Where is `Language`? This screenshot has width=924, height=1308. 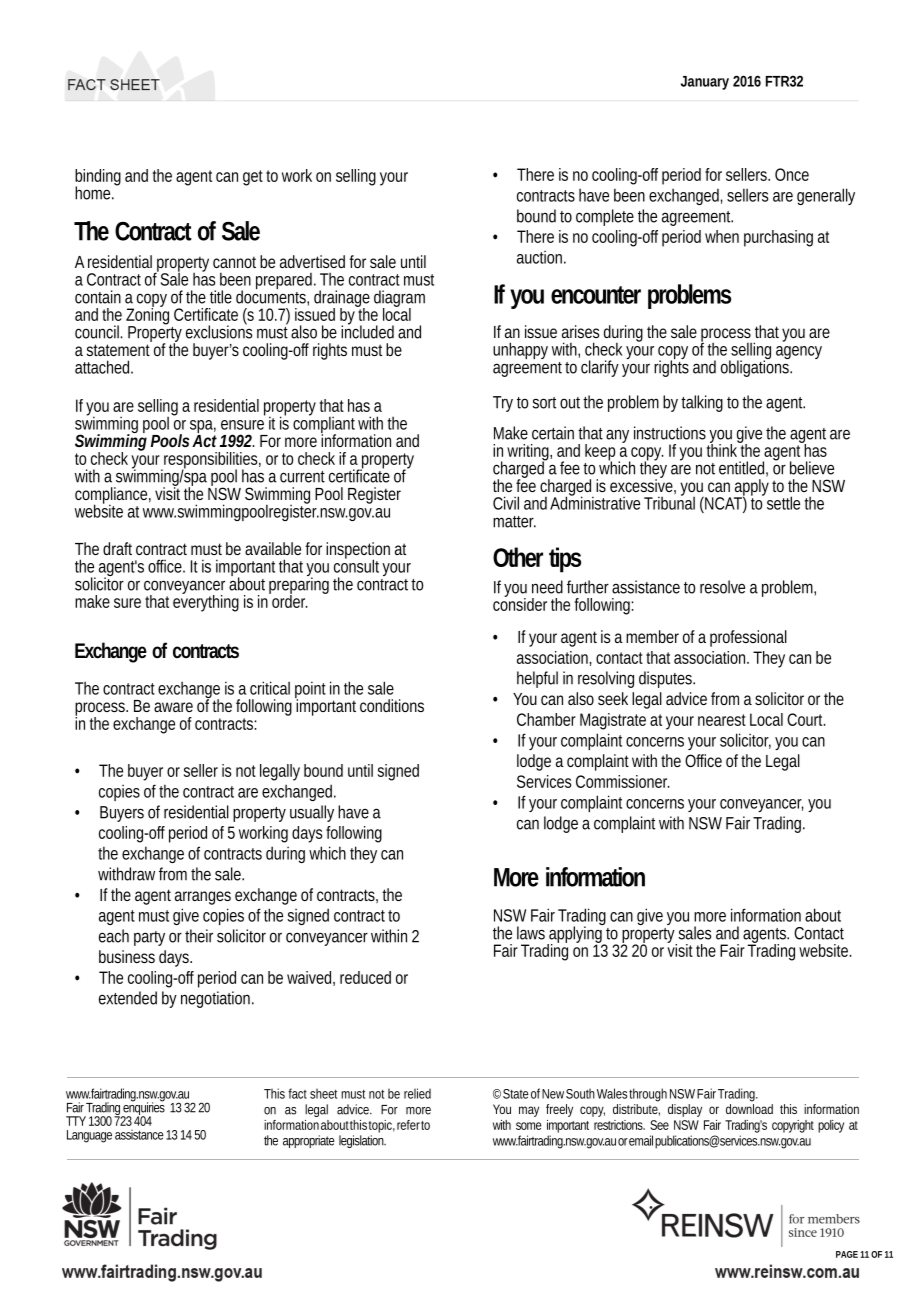 Language is located at coordinates (89, 1136).
